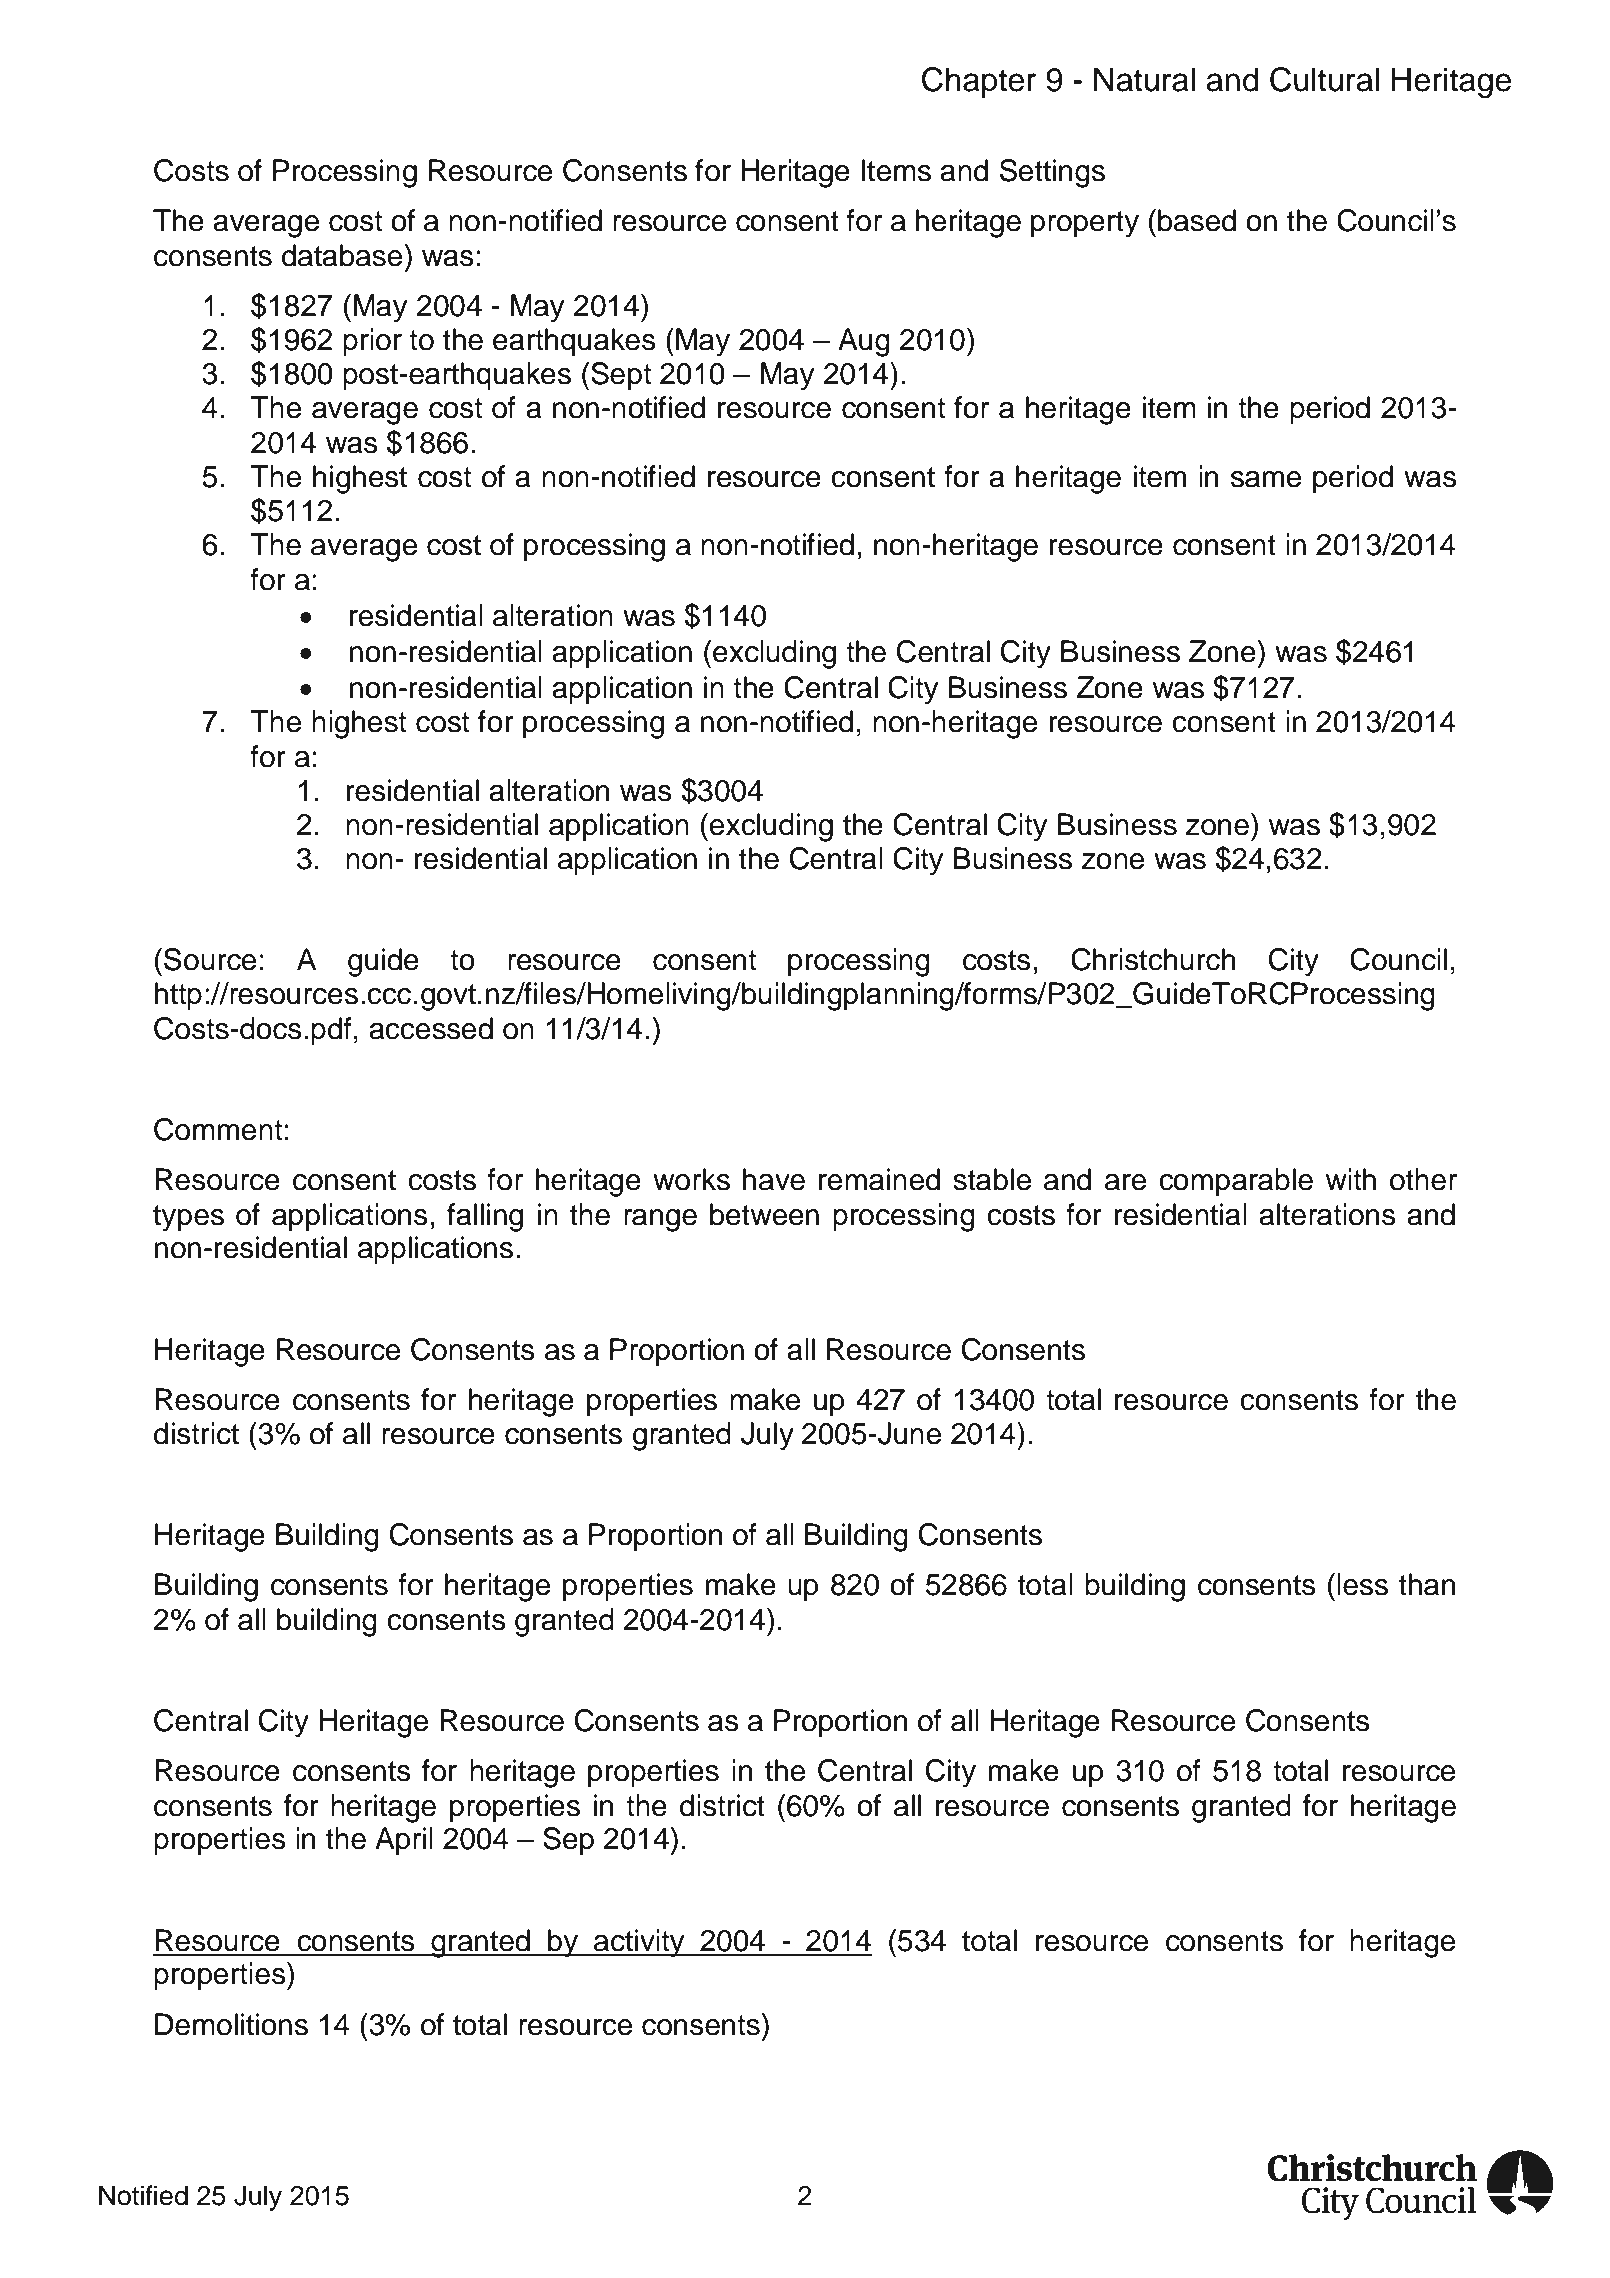 The image size is (1610, 2278). Describe the element at coordinates (864, 342) in the screenshot. I see `Aug` at that location.
